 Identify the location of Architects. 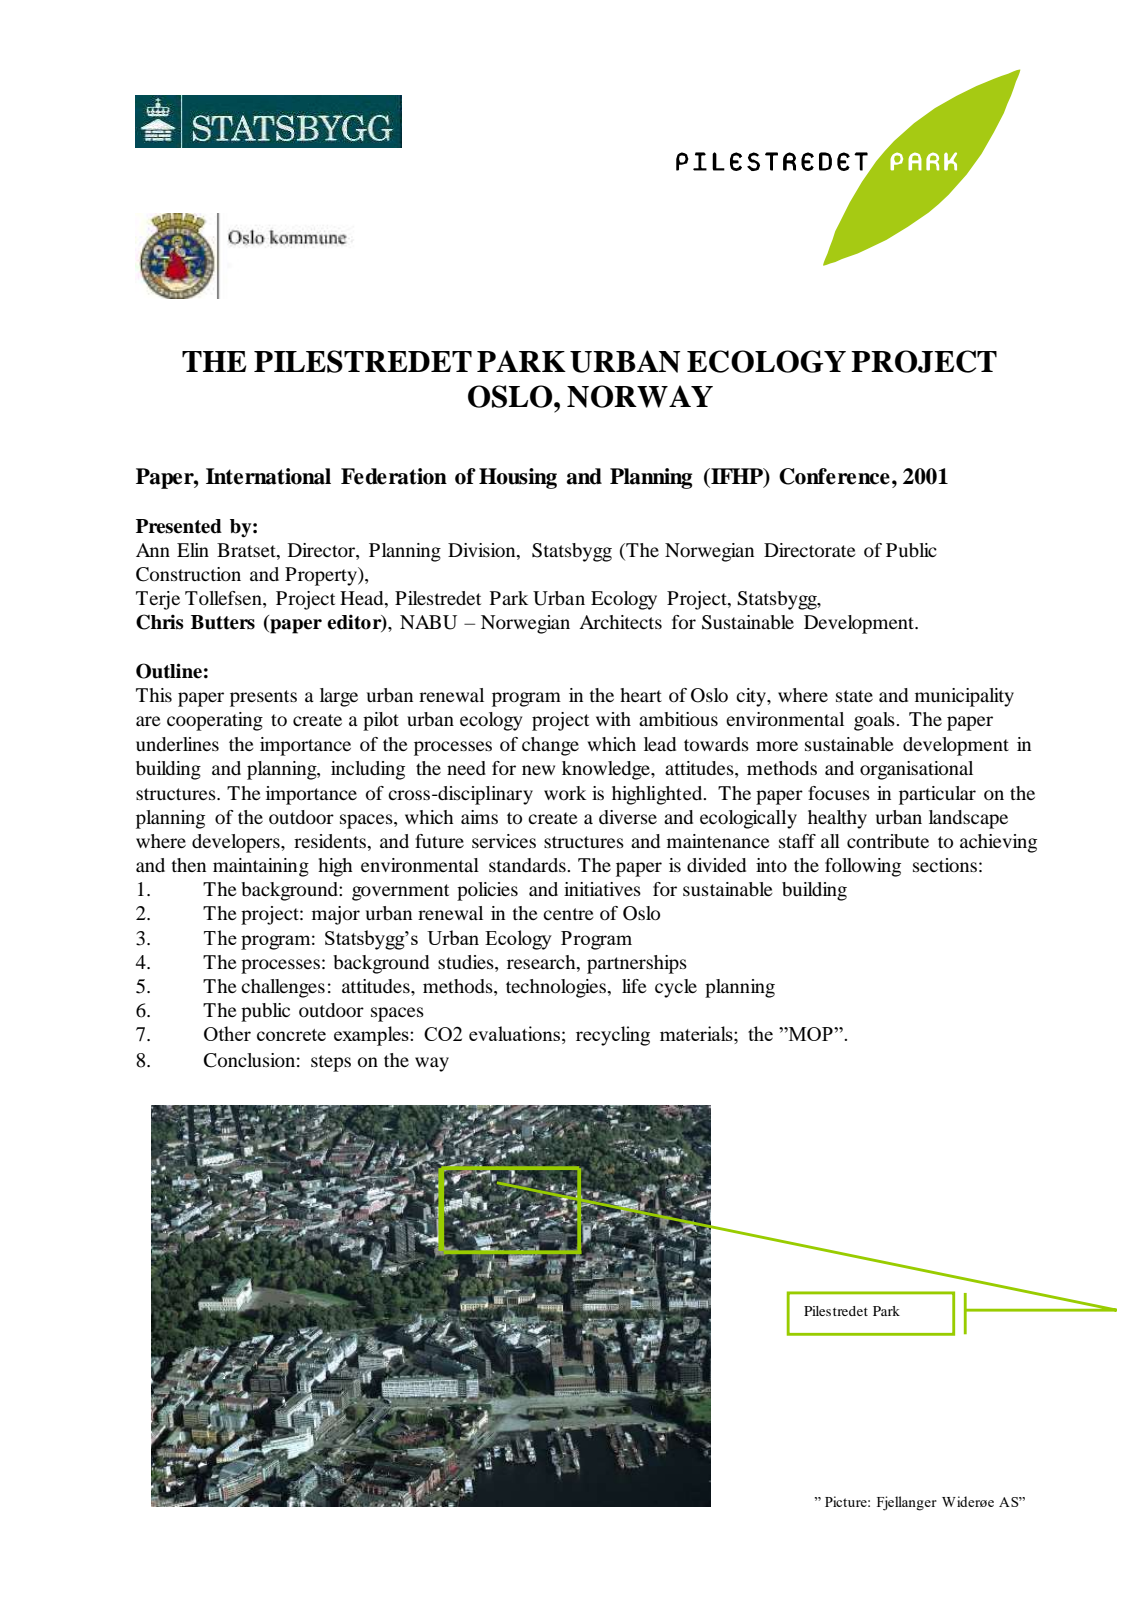
(620, 622).
